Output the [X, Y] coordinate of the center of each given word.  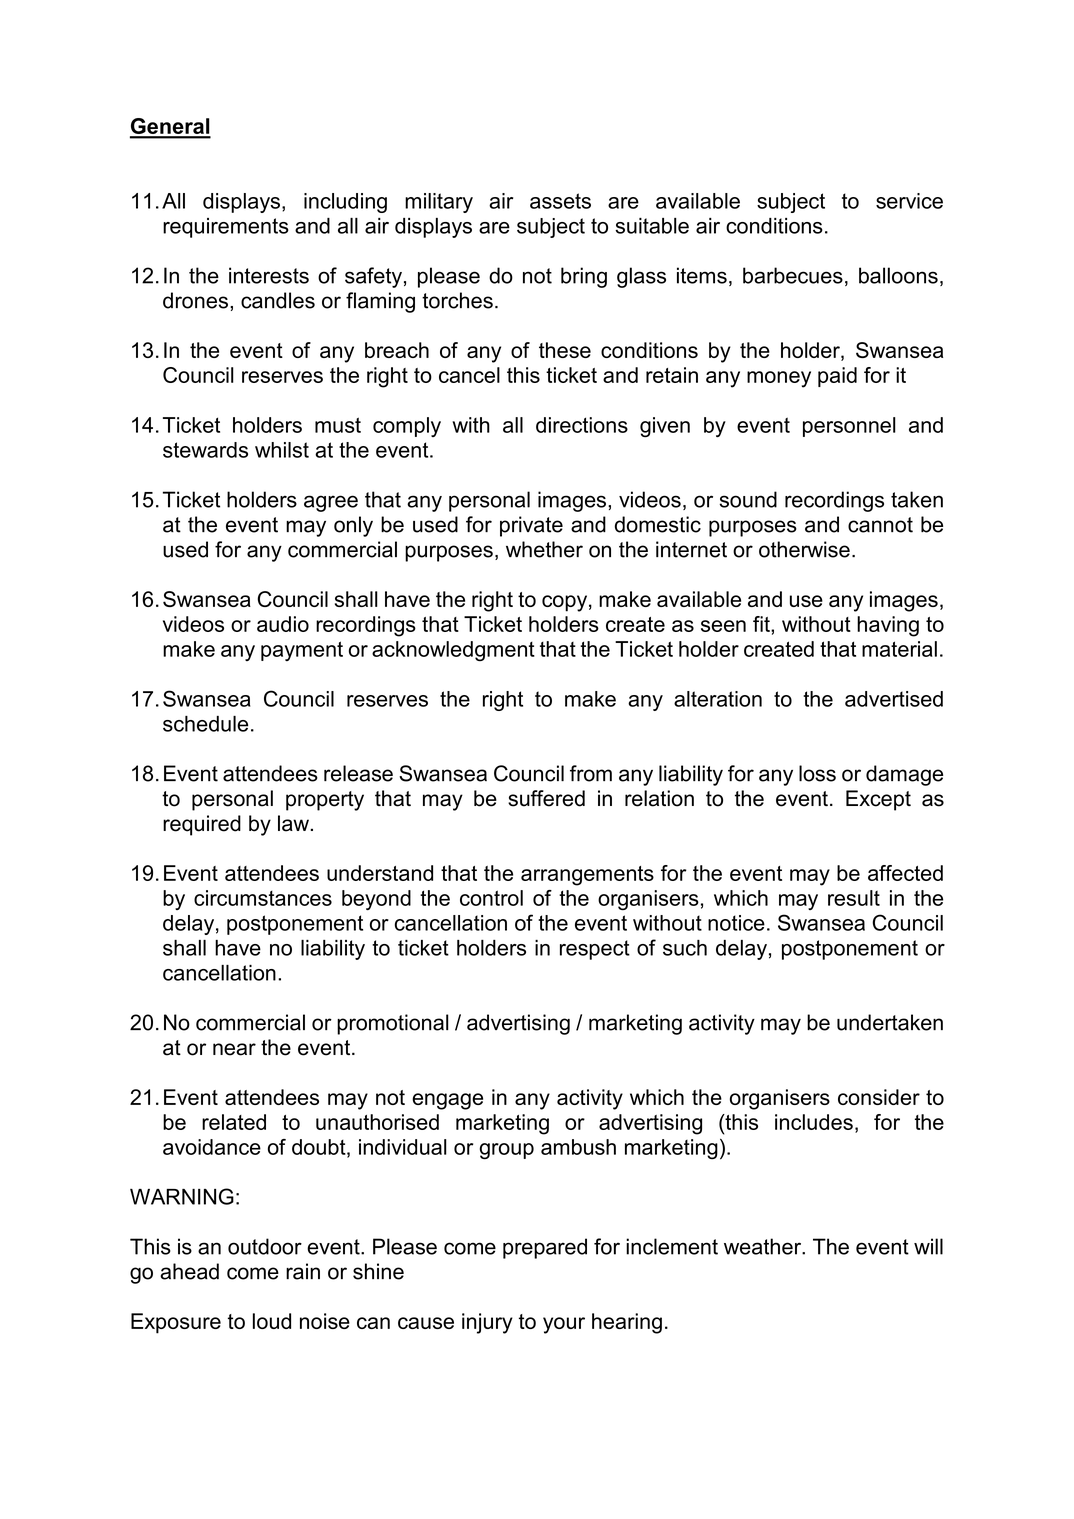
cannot [880, 525]
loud [272, 1321]
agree [331, 503]
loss [817, 773]
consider [879, 1097]
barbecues [793, 275]
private [531, 526]
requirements [226, 228]
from [591, 773]
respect [595, 950]
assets [560, 201]
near [234, 1049]
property [325, 801]
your [564, 1325]
